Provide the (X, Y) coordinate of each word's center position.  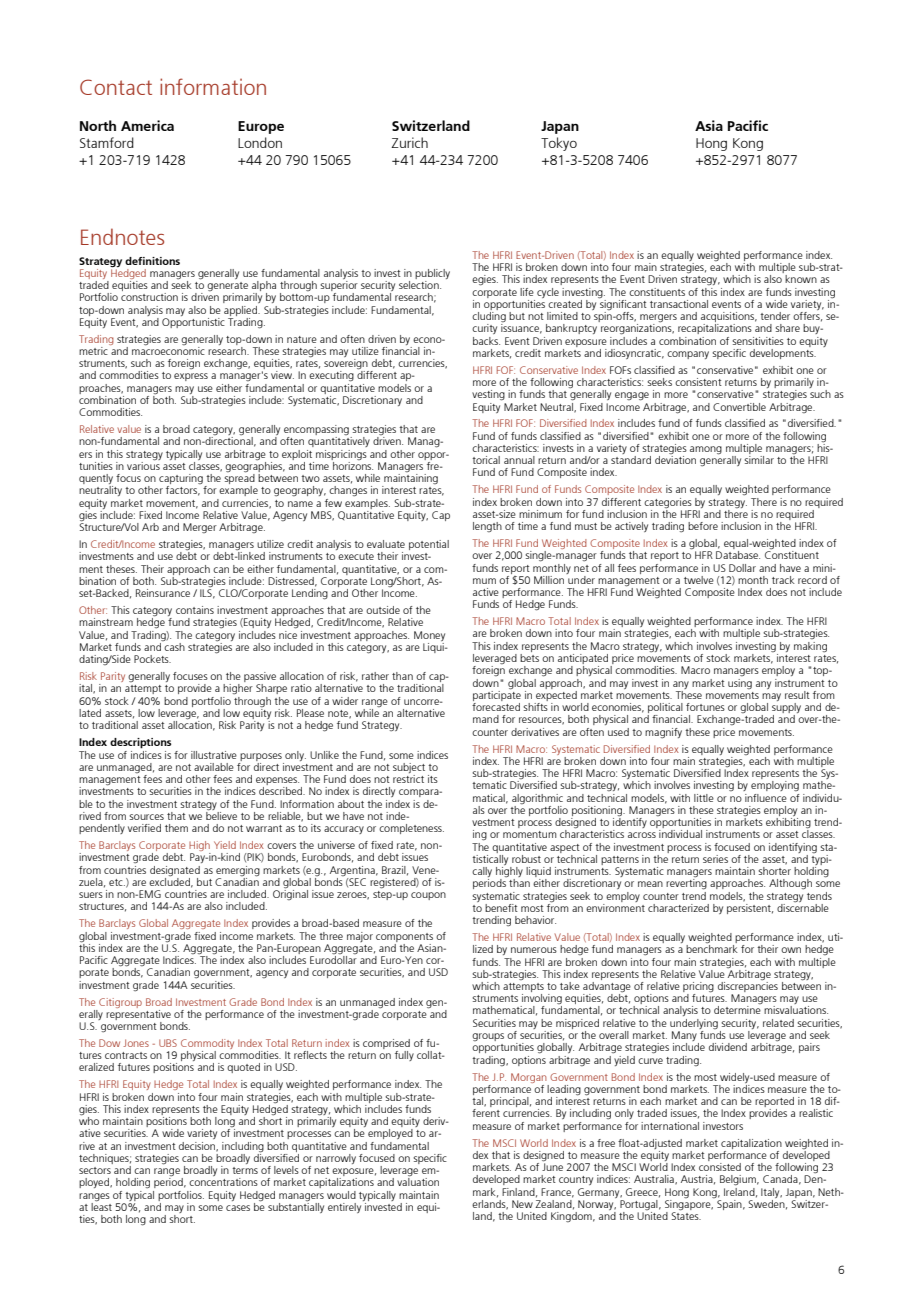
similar (759, 460)
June (552, 1166)
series (715, 859)
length (487, 527)
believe (221, 814)
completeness (411, 829)
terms (245, 1170)
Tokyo (559, 144)
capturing (181, 480)
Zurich (409, 142)
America (147, 125)
